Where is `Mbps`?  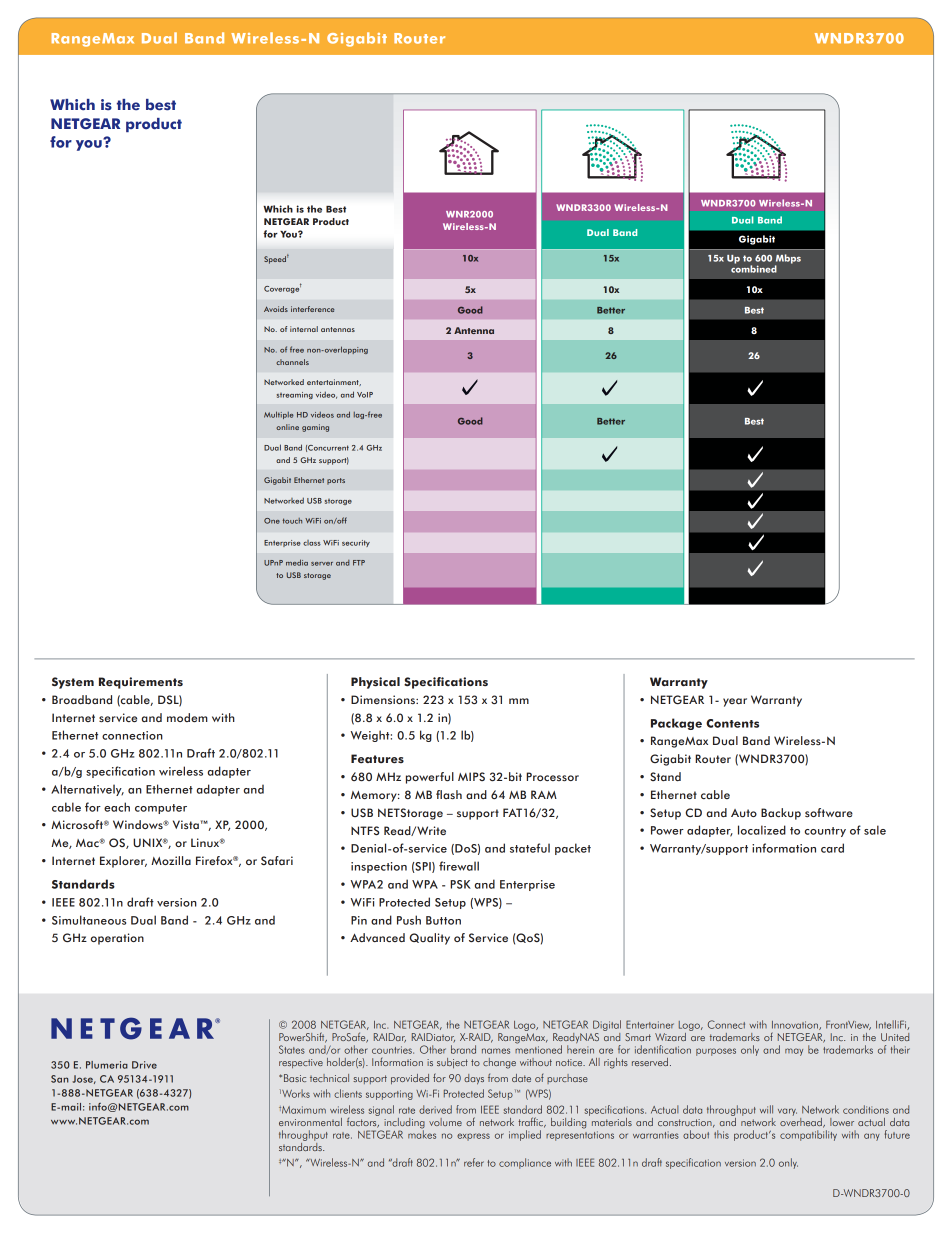 Mbps is located at coordinates (788, 260).
